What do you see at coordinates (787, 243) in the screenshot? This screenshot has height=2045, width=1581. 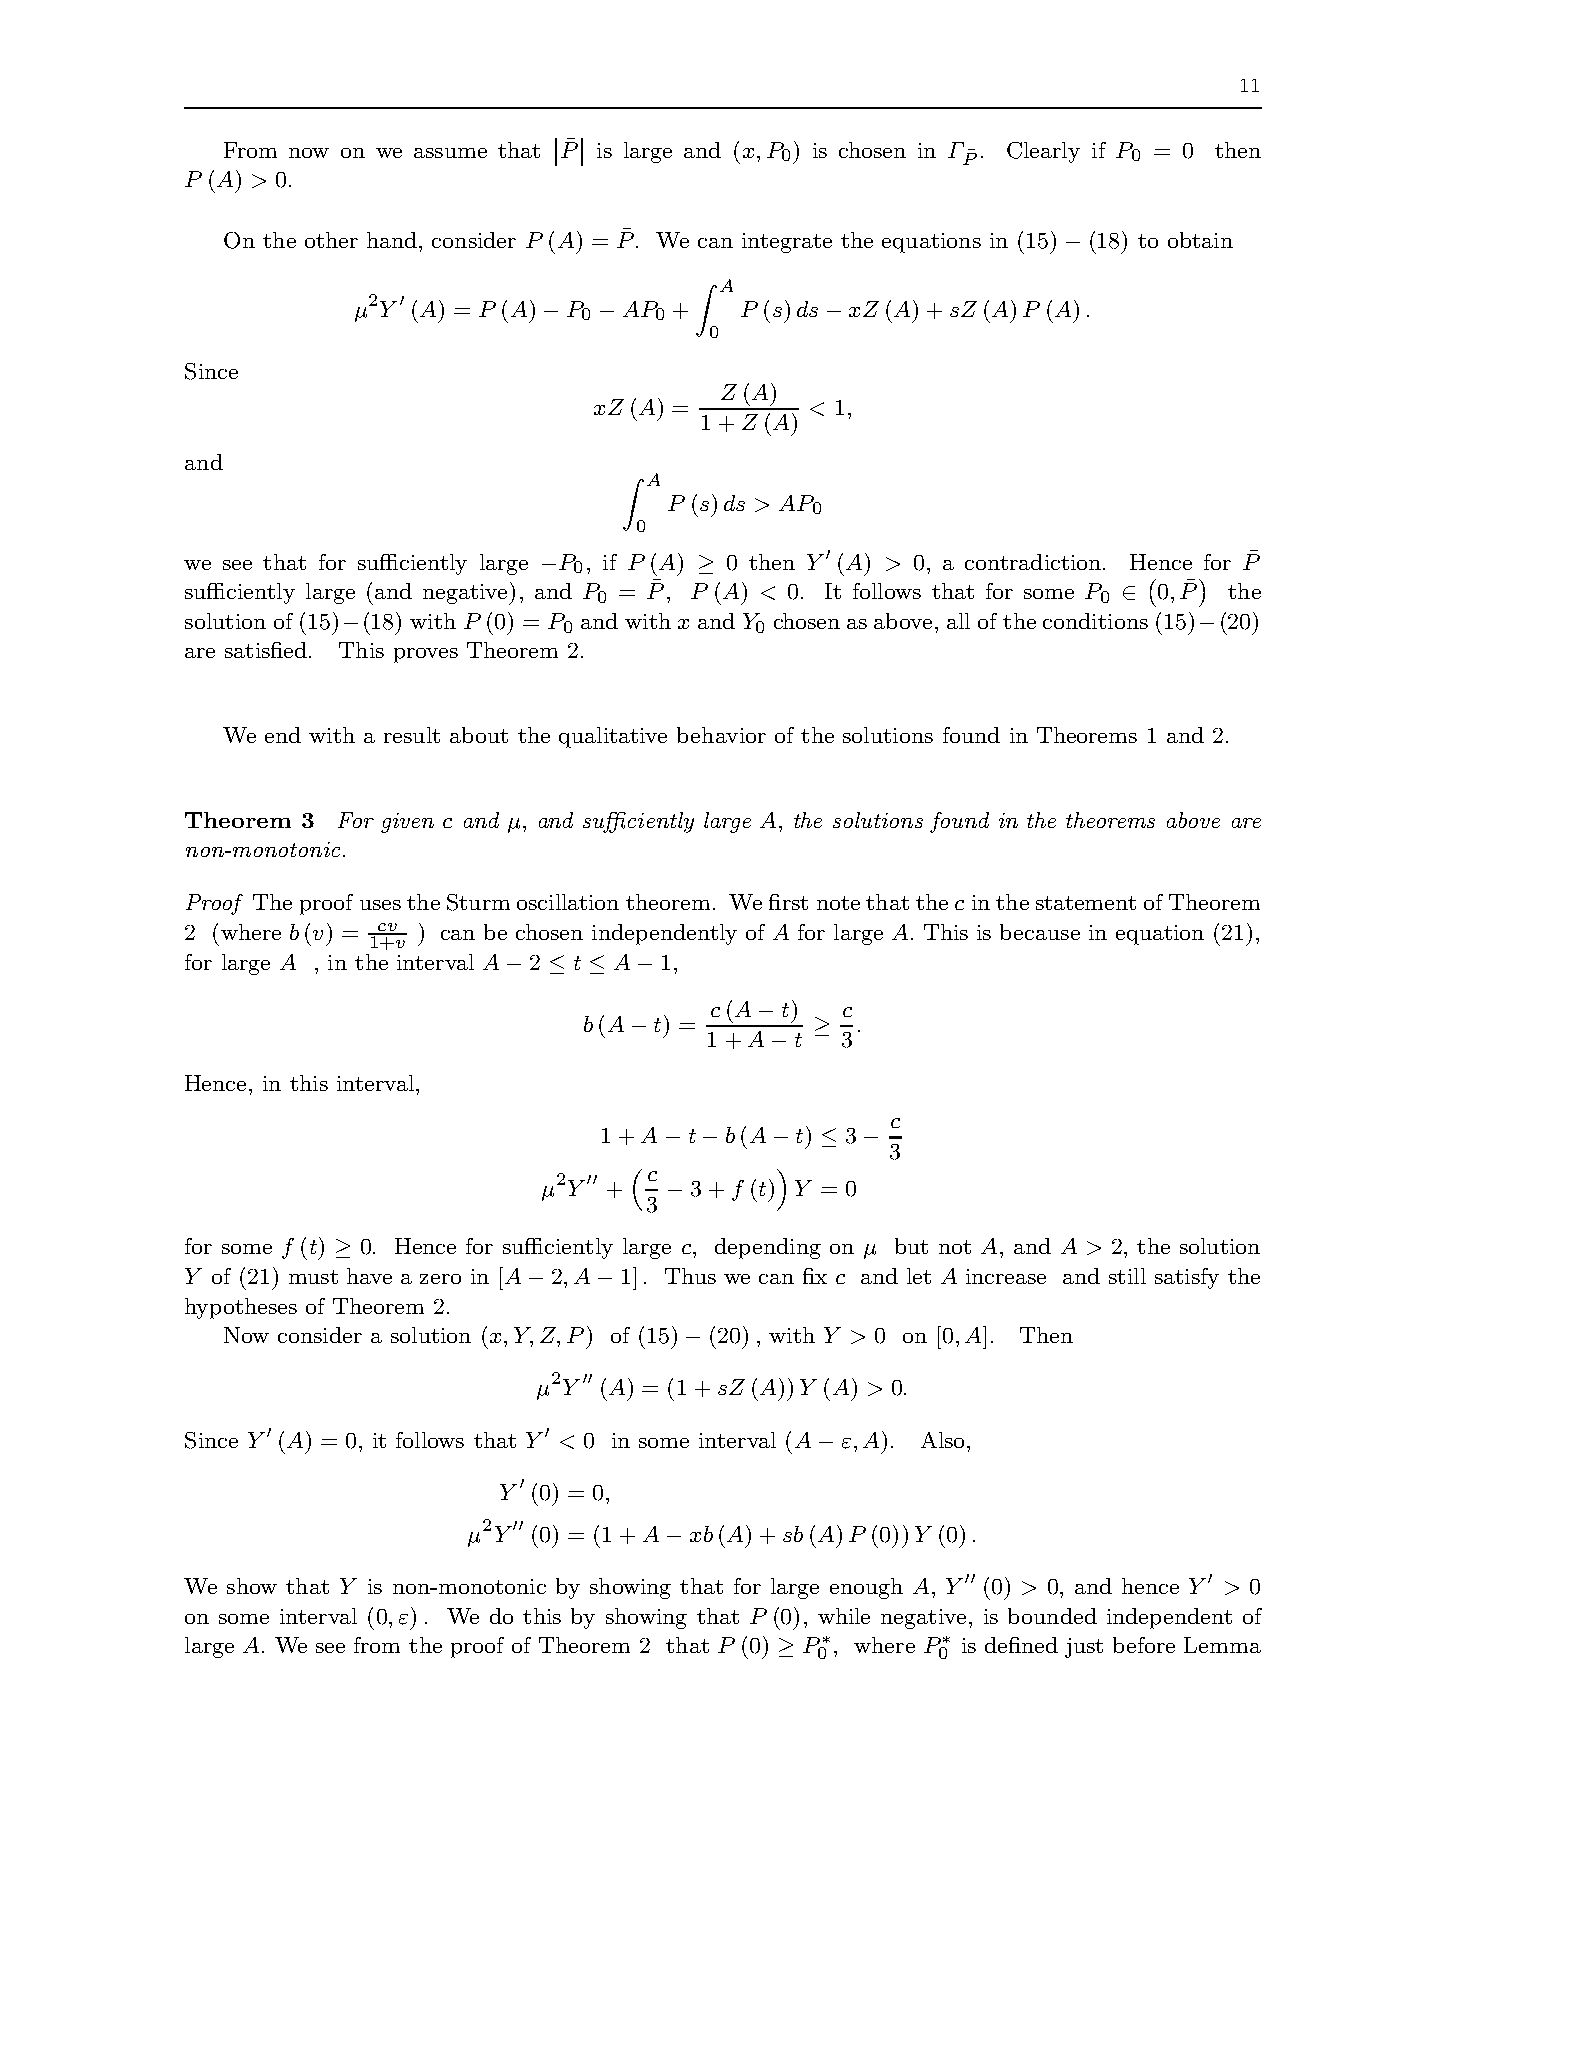 I see `integrate` at bounding box center [787, 243].
